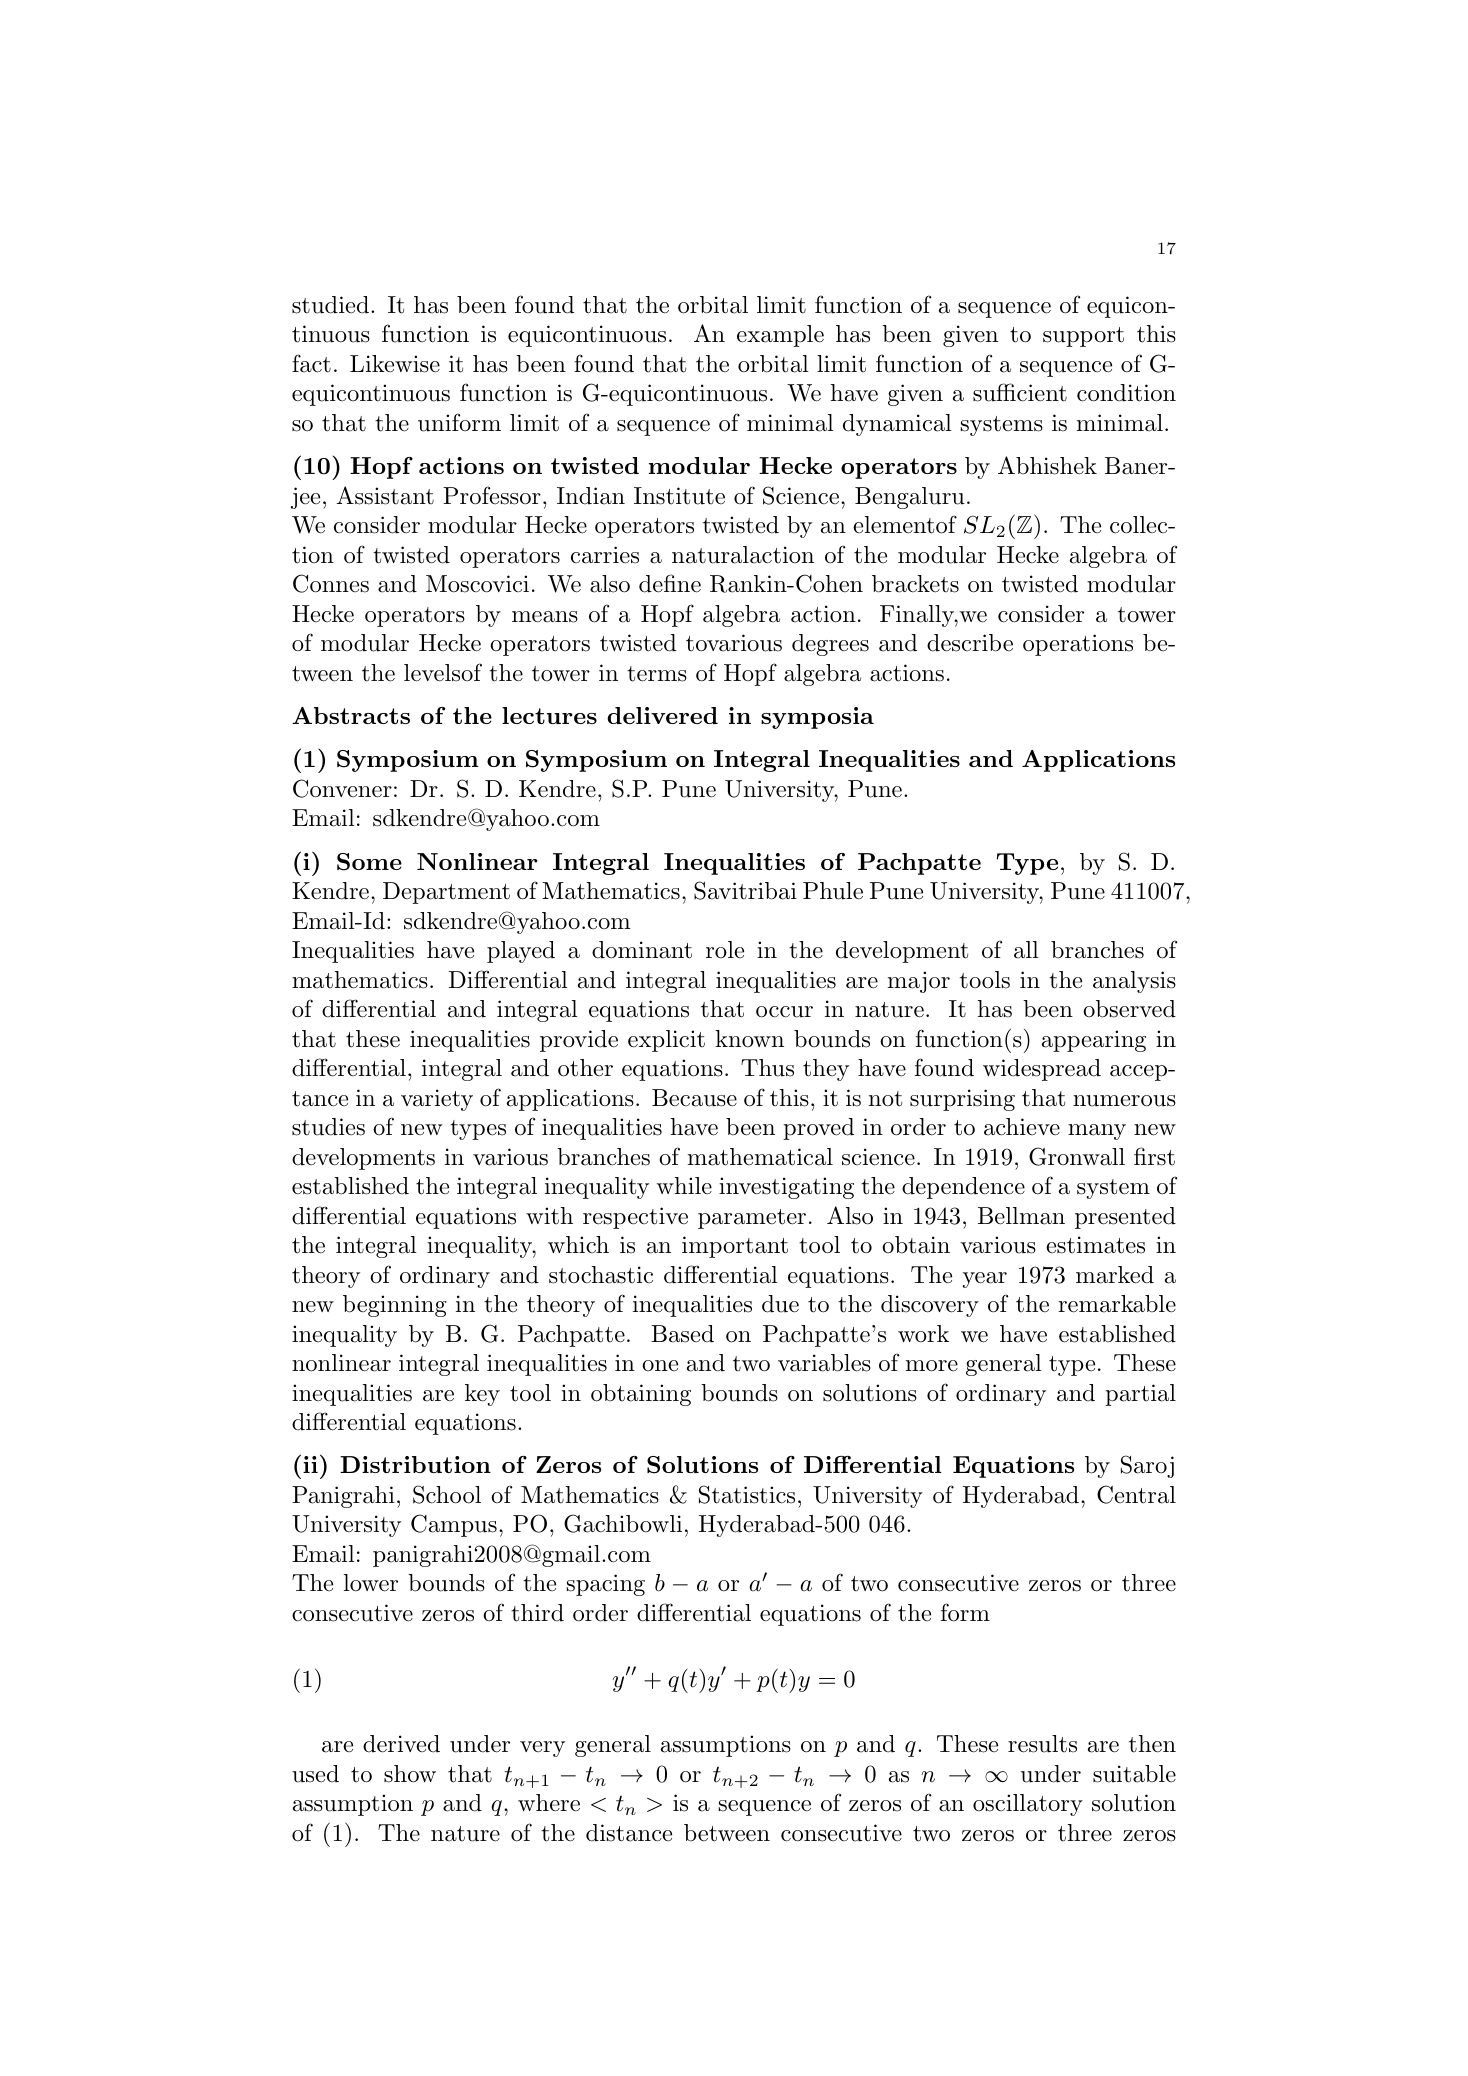 The height and width of the document is (2076, 1468). I want to click on describe, so click(970, 643).
